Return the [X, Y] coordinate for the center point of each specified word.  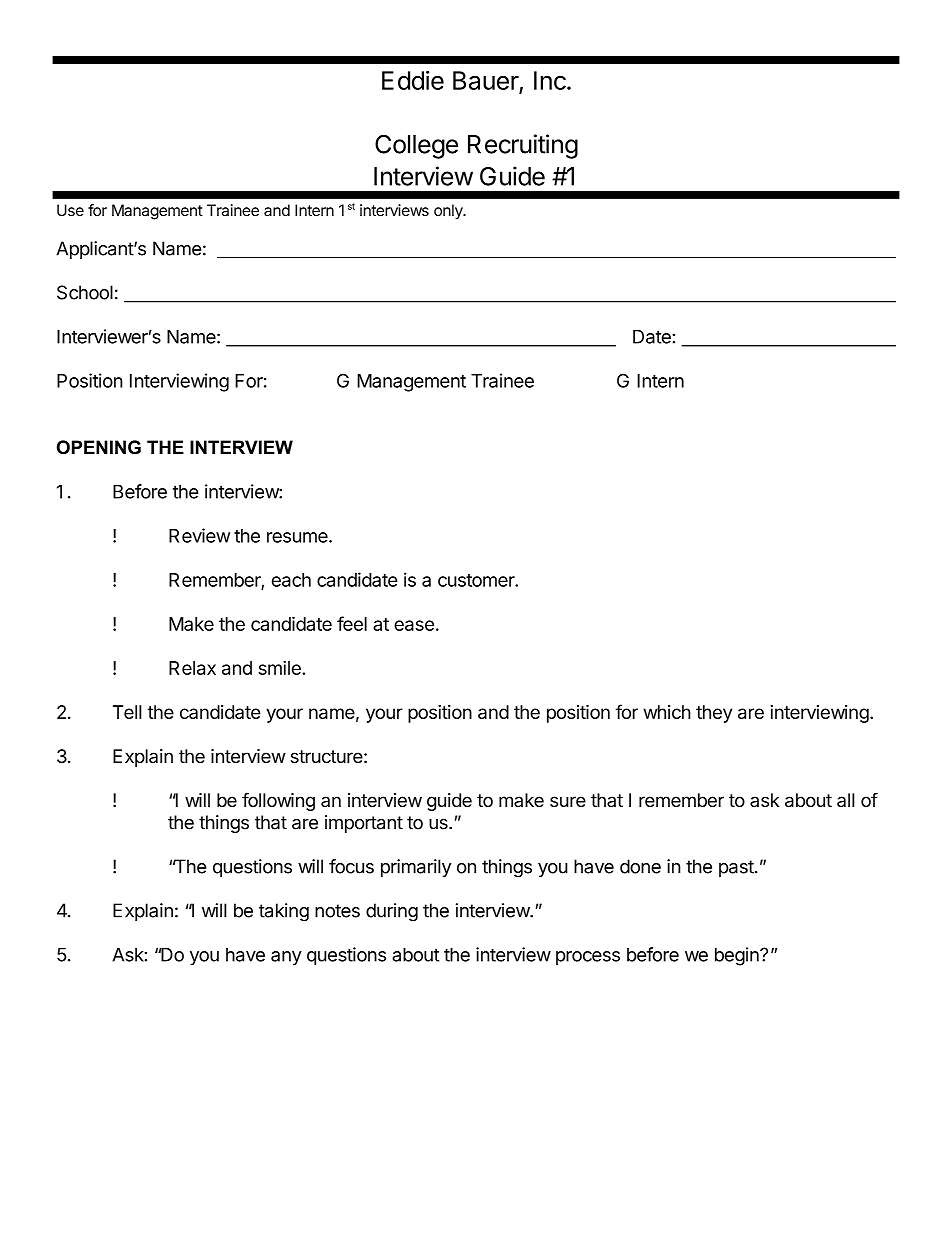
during [392, 912]
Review [200, 535]
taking [284, 912]
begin [738, 956]
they [714, 714]
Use [70, 210]
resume [298, 537]
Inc [550, 80]
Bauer [486, 80]
